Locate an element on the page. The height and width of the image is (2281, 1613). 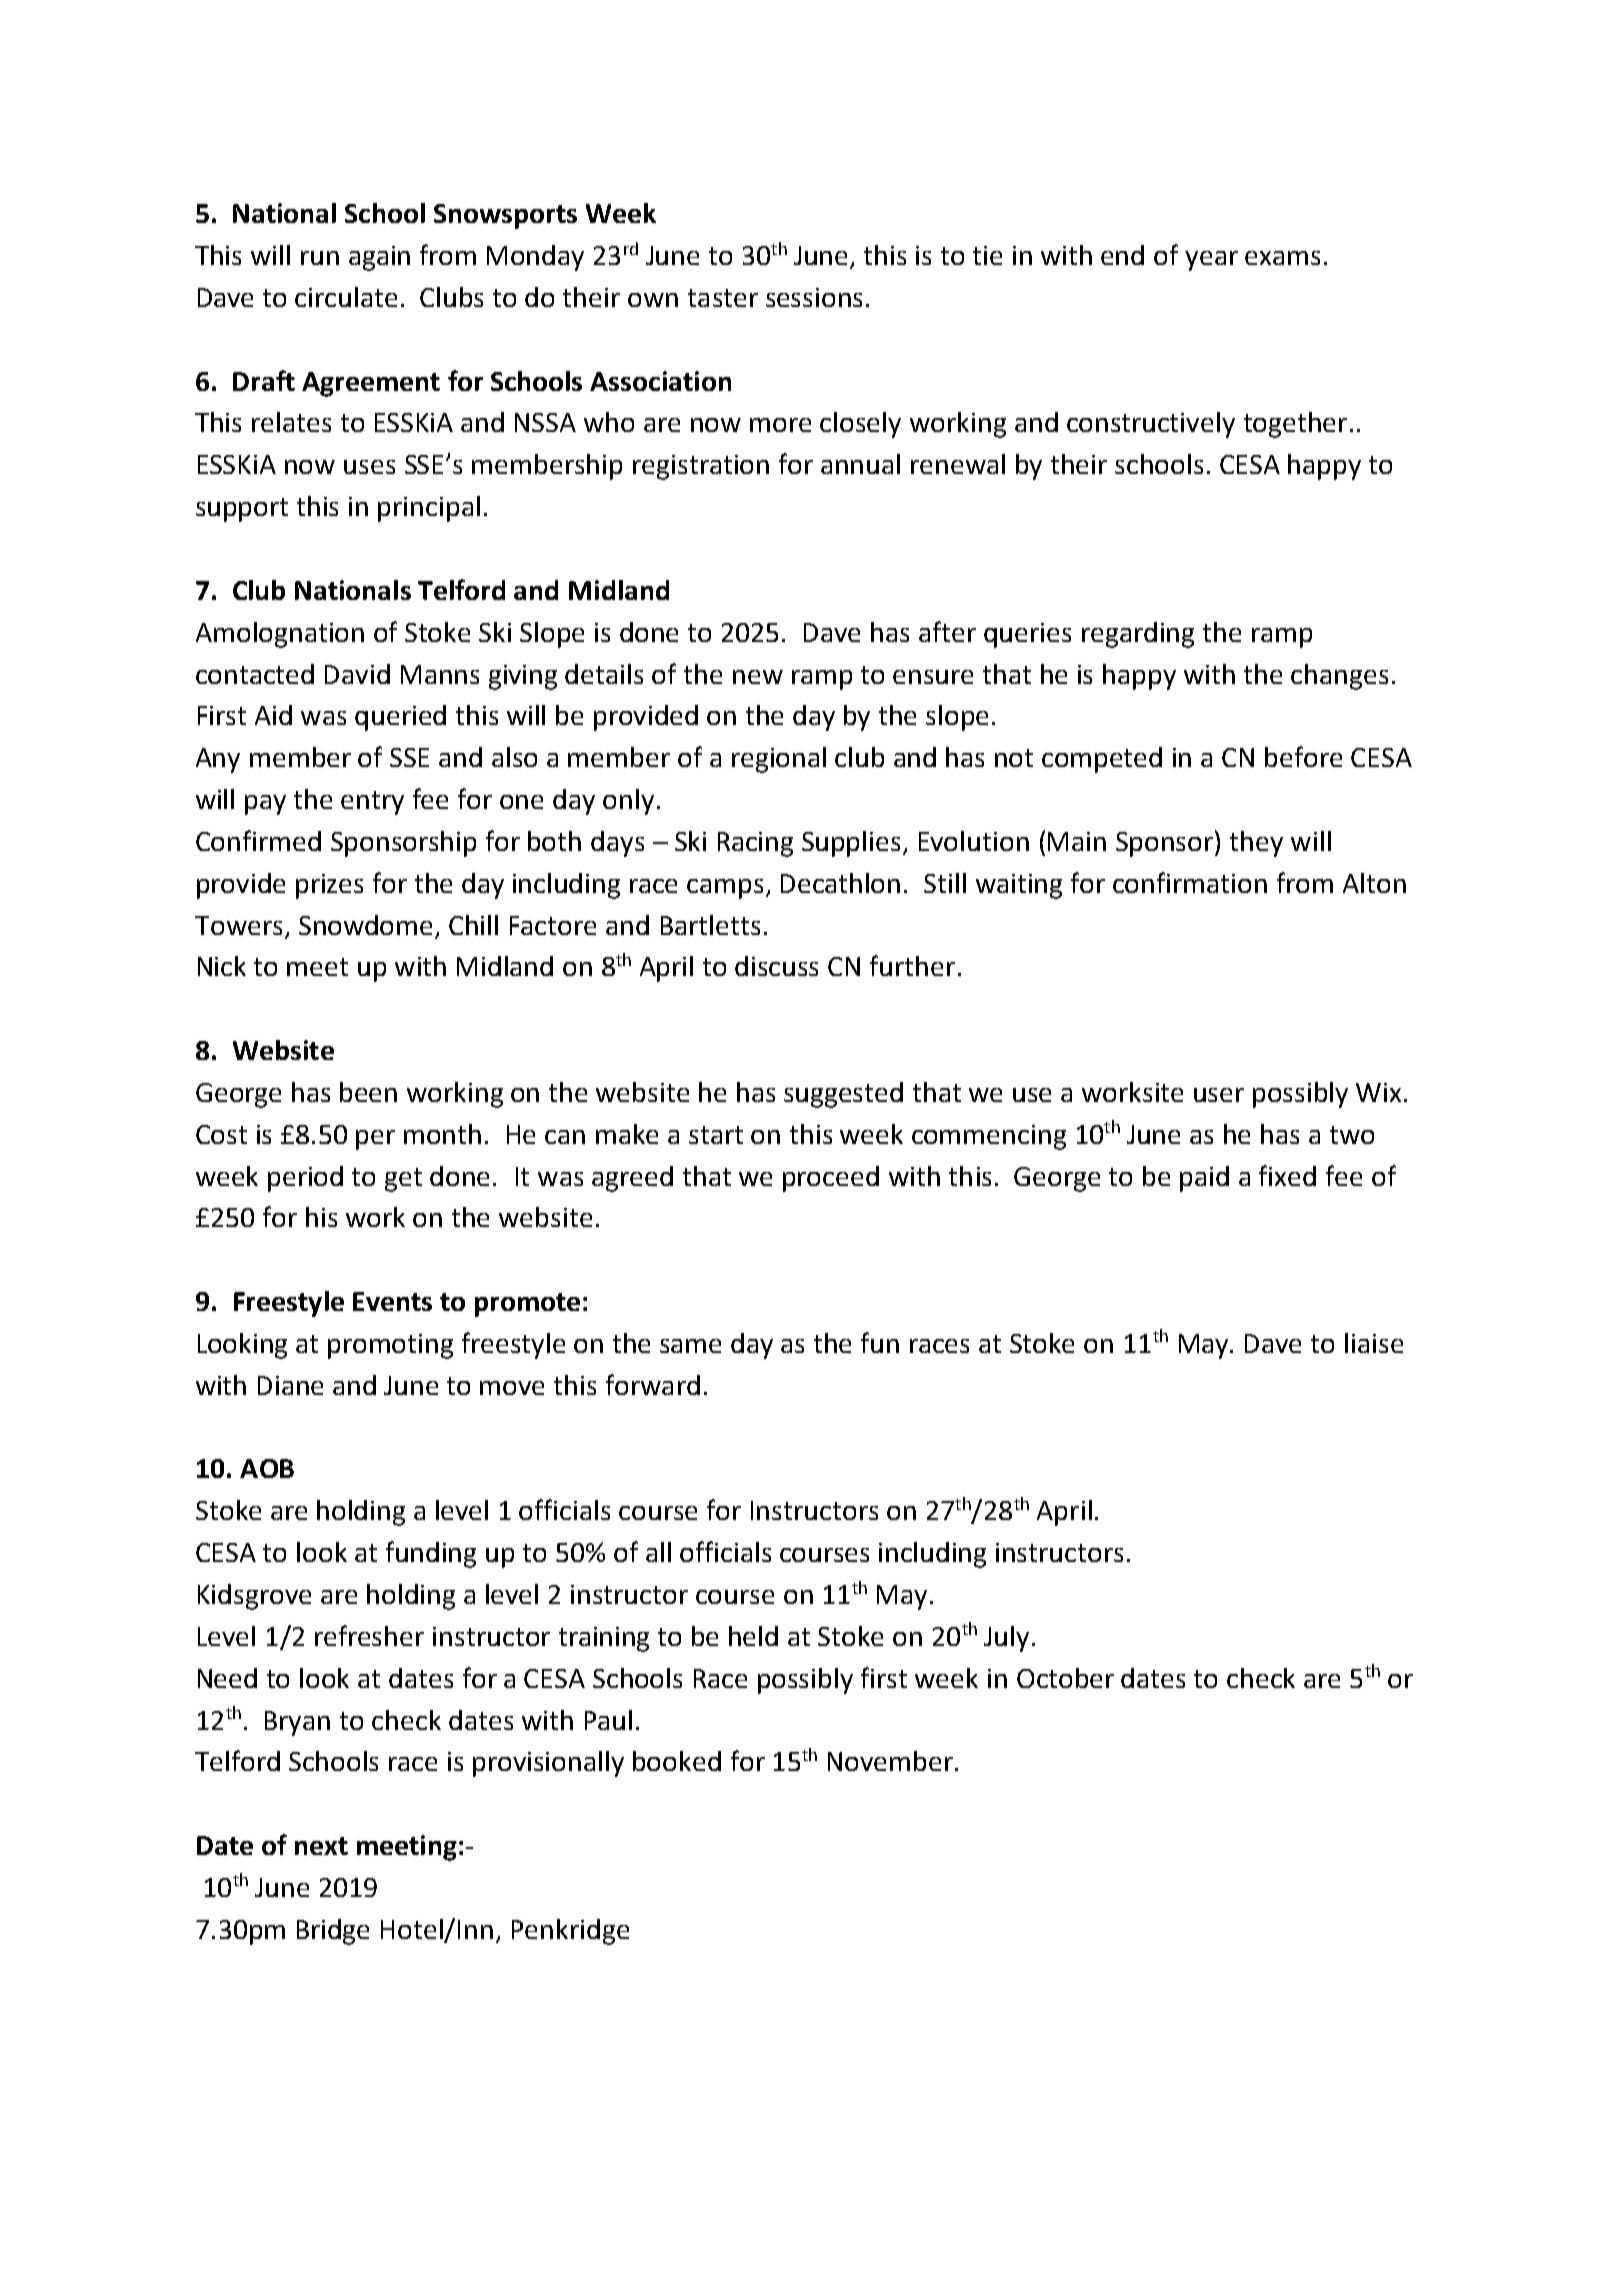
year is located at coordinates (1211, 261).
